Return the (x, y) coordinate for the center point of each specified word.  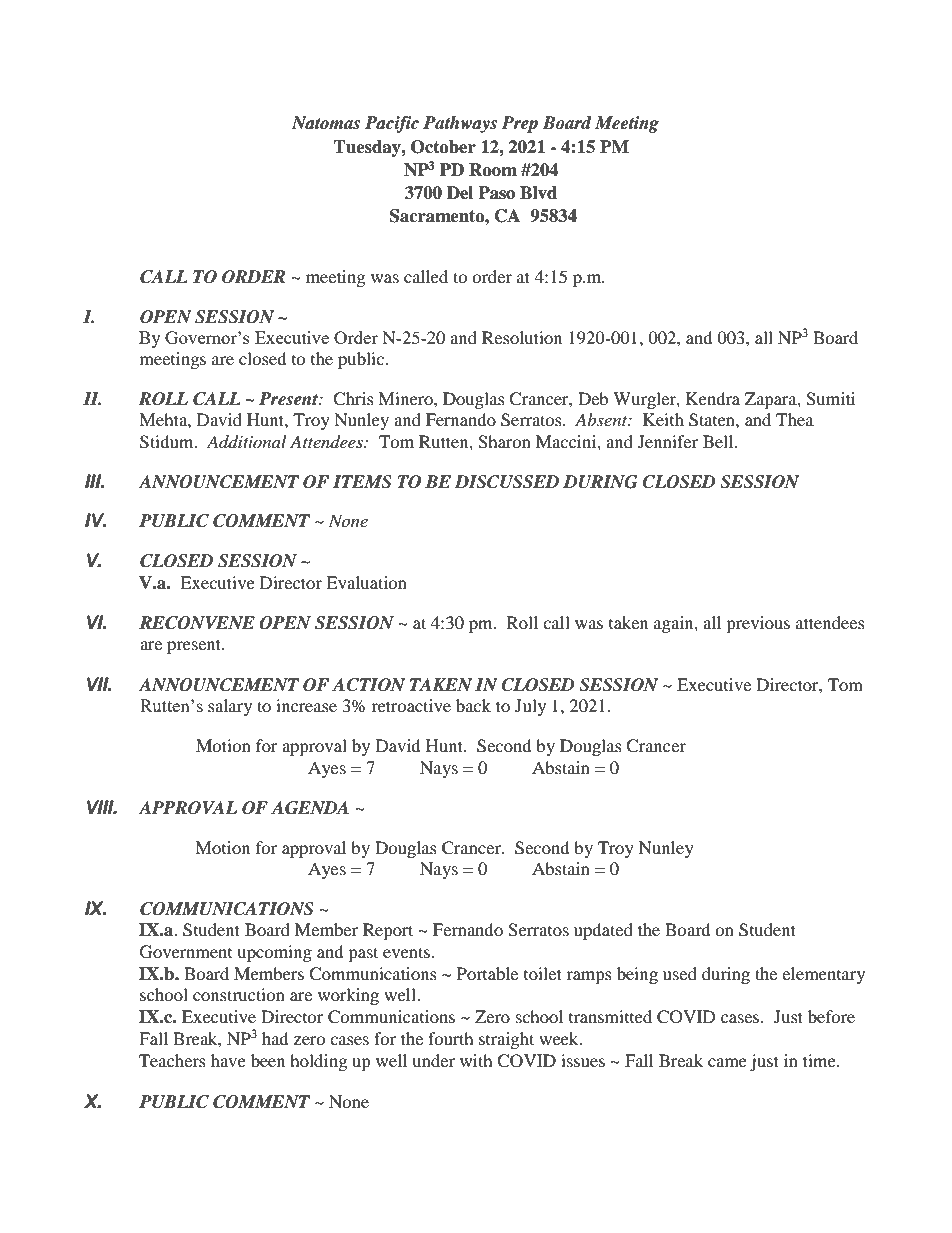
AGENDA (310, 808)
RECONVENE (197, 623)
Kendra (713, 398)
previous (758, 624)
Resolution (522, 337)
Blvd (538, 193)
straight (506, 1040)
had (275, 1038)
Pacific (392, 124)
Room (493, 170)
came (727, 1062)
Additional (246, 442)
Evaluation (366, 582)
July (530, 707)
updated (603, 931)
